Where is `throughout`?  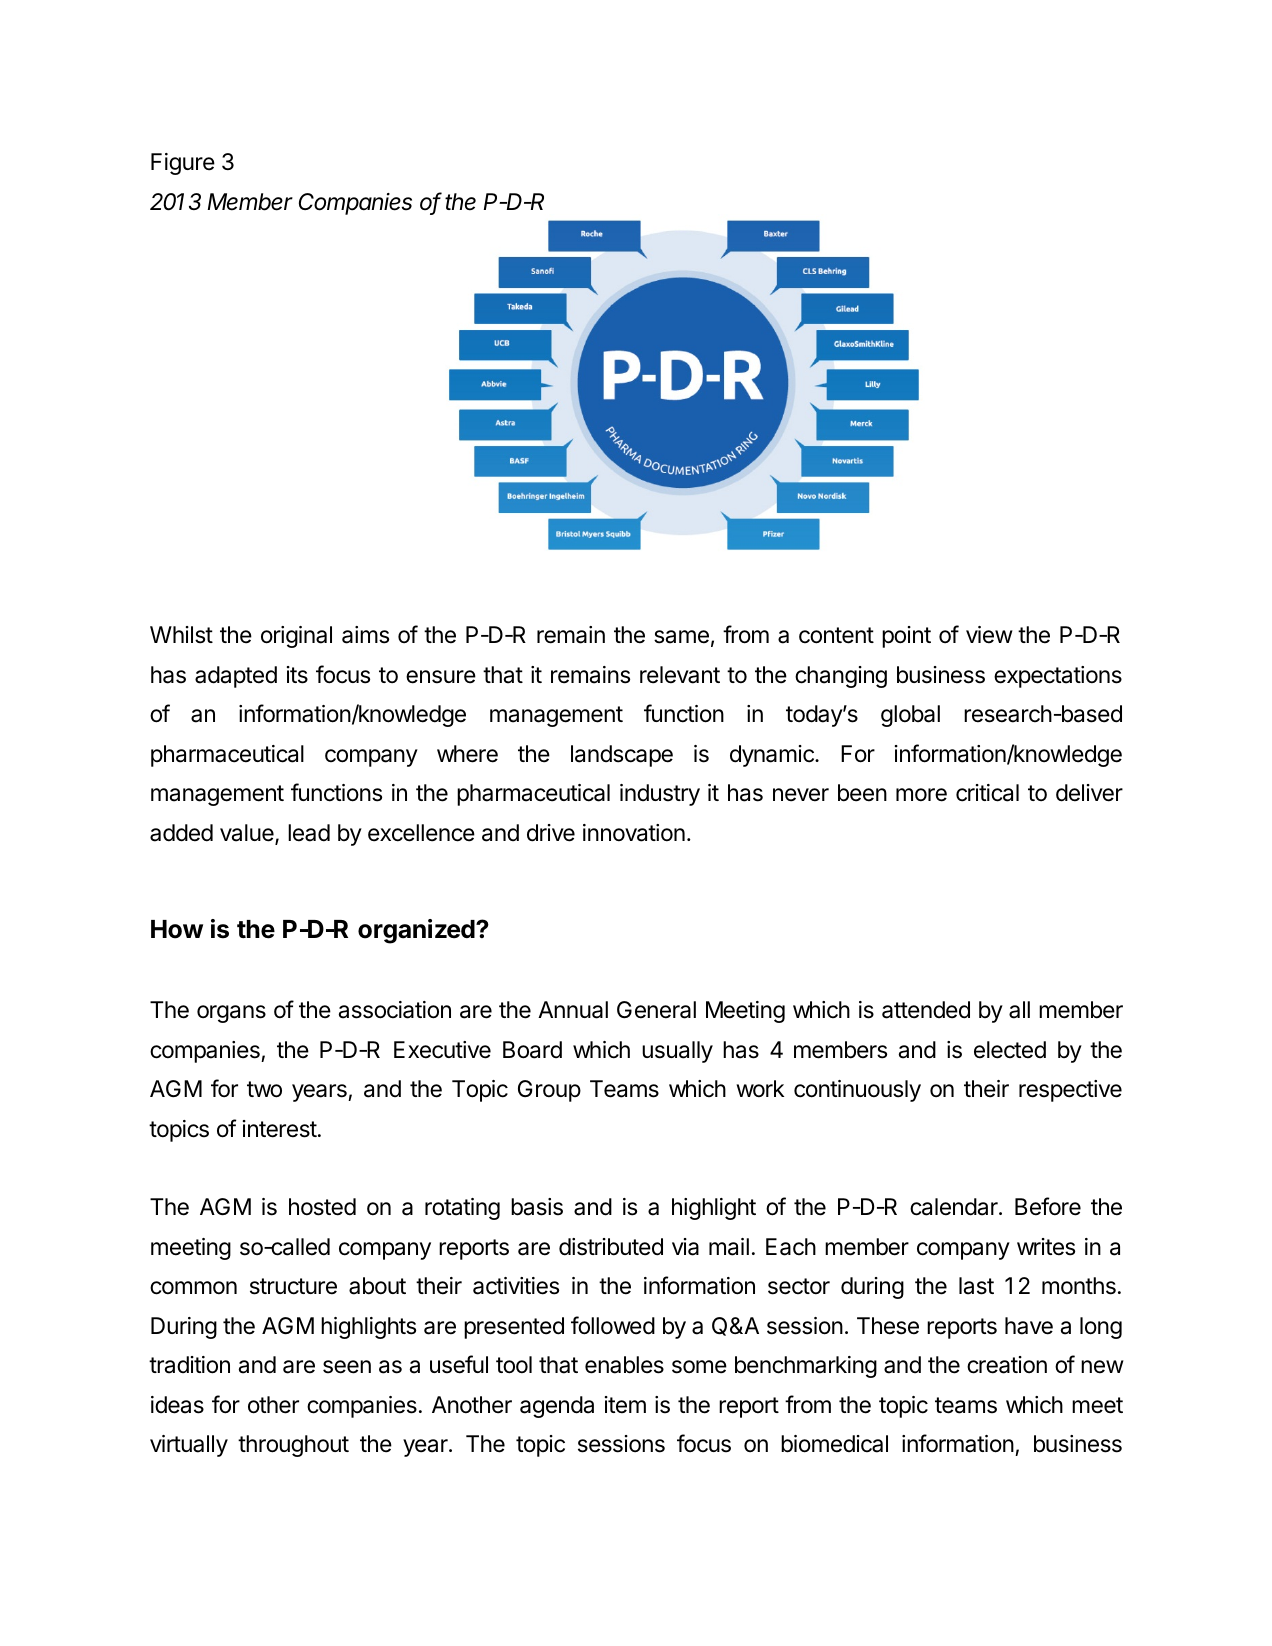 throughout is located at coordinates (293, 1446).
